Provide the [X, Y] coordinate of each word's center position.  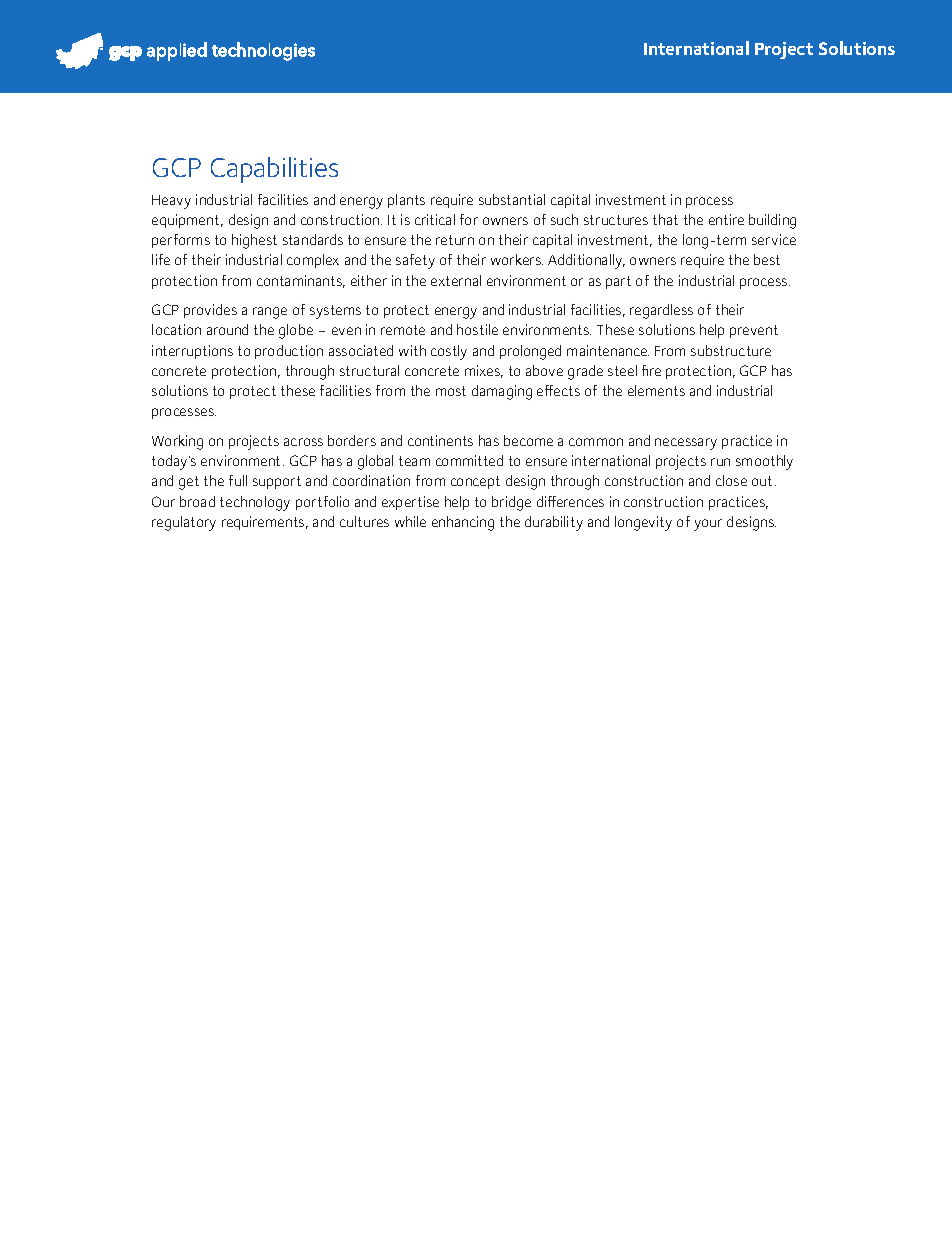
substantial [512, 199]
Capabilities [274, 170]
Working [177, 442]
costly [449, 352]
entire [726, 219]
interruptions [192, 352]
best [767, 259]
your [708, 525]
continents [440, 440]
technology [255, 503]
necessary [686, 444]
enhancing [463, 523]
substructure [731, 350]
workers [517, 259]
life [161, 259]
